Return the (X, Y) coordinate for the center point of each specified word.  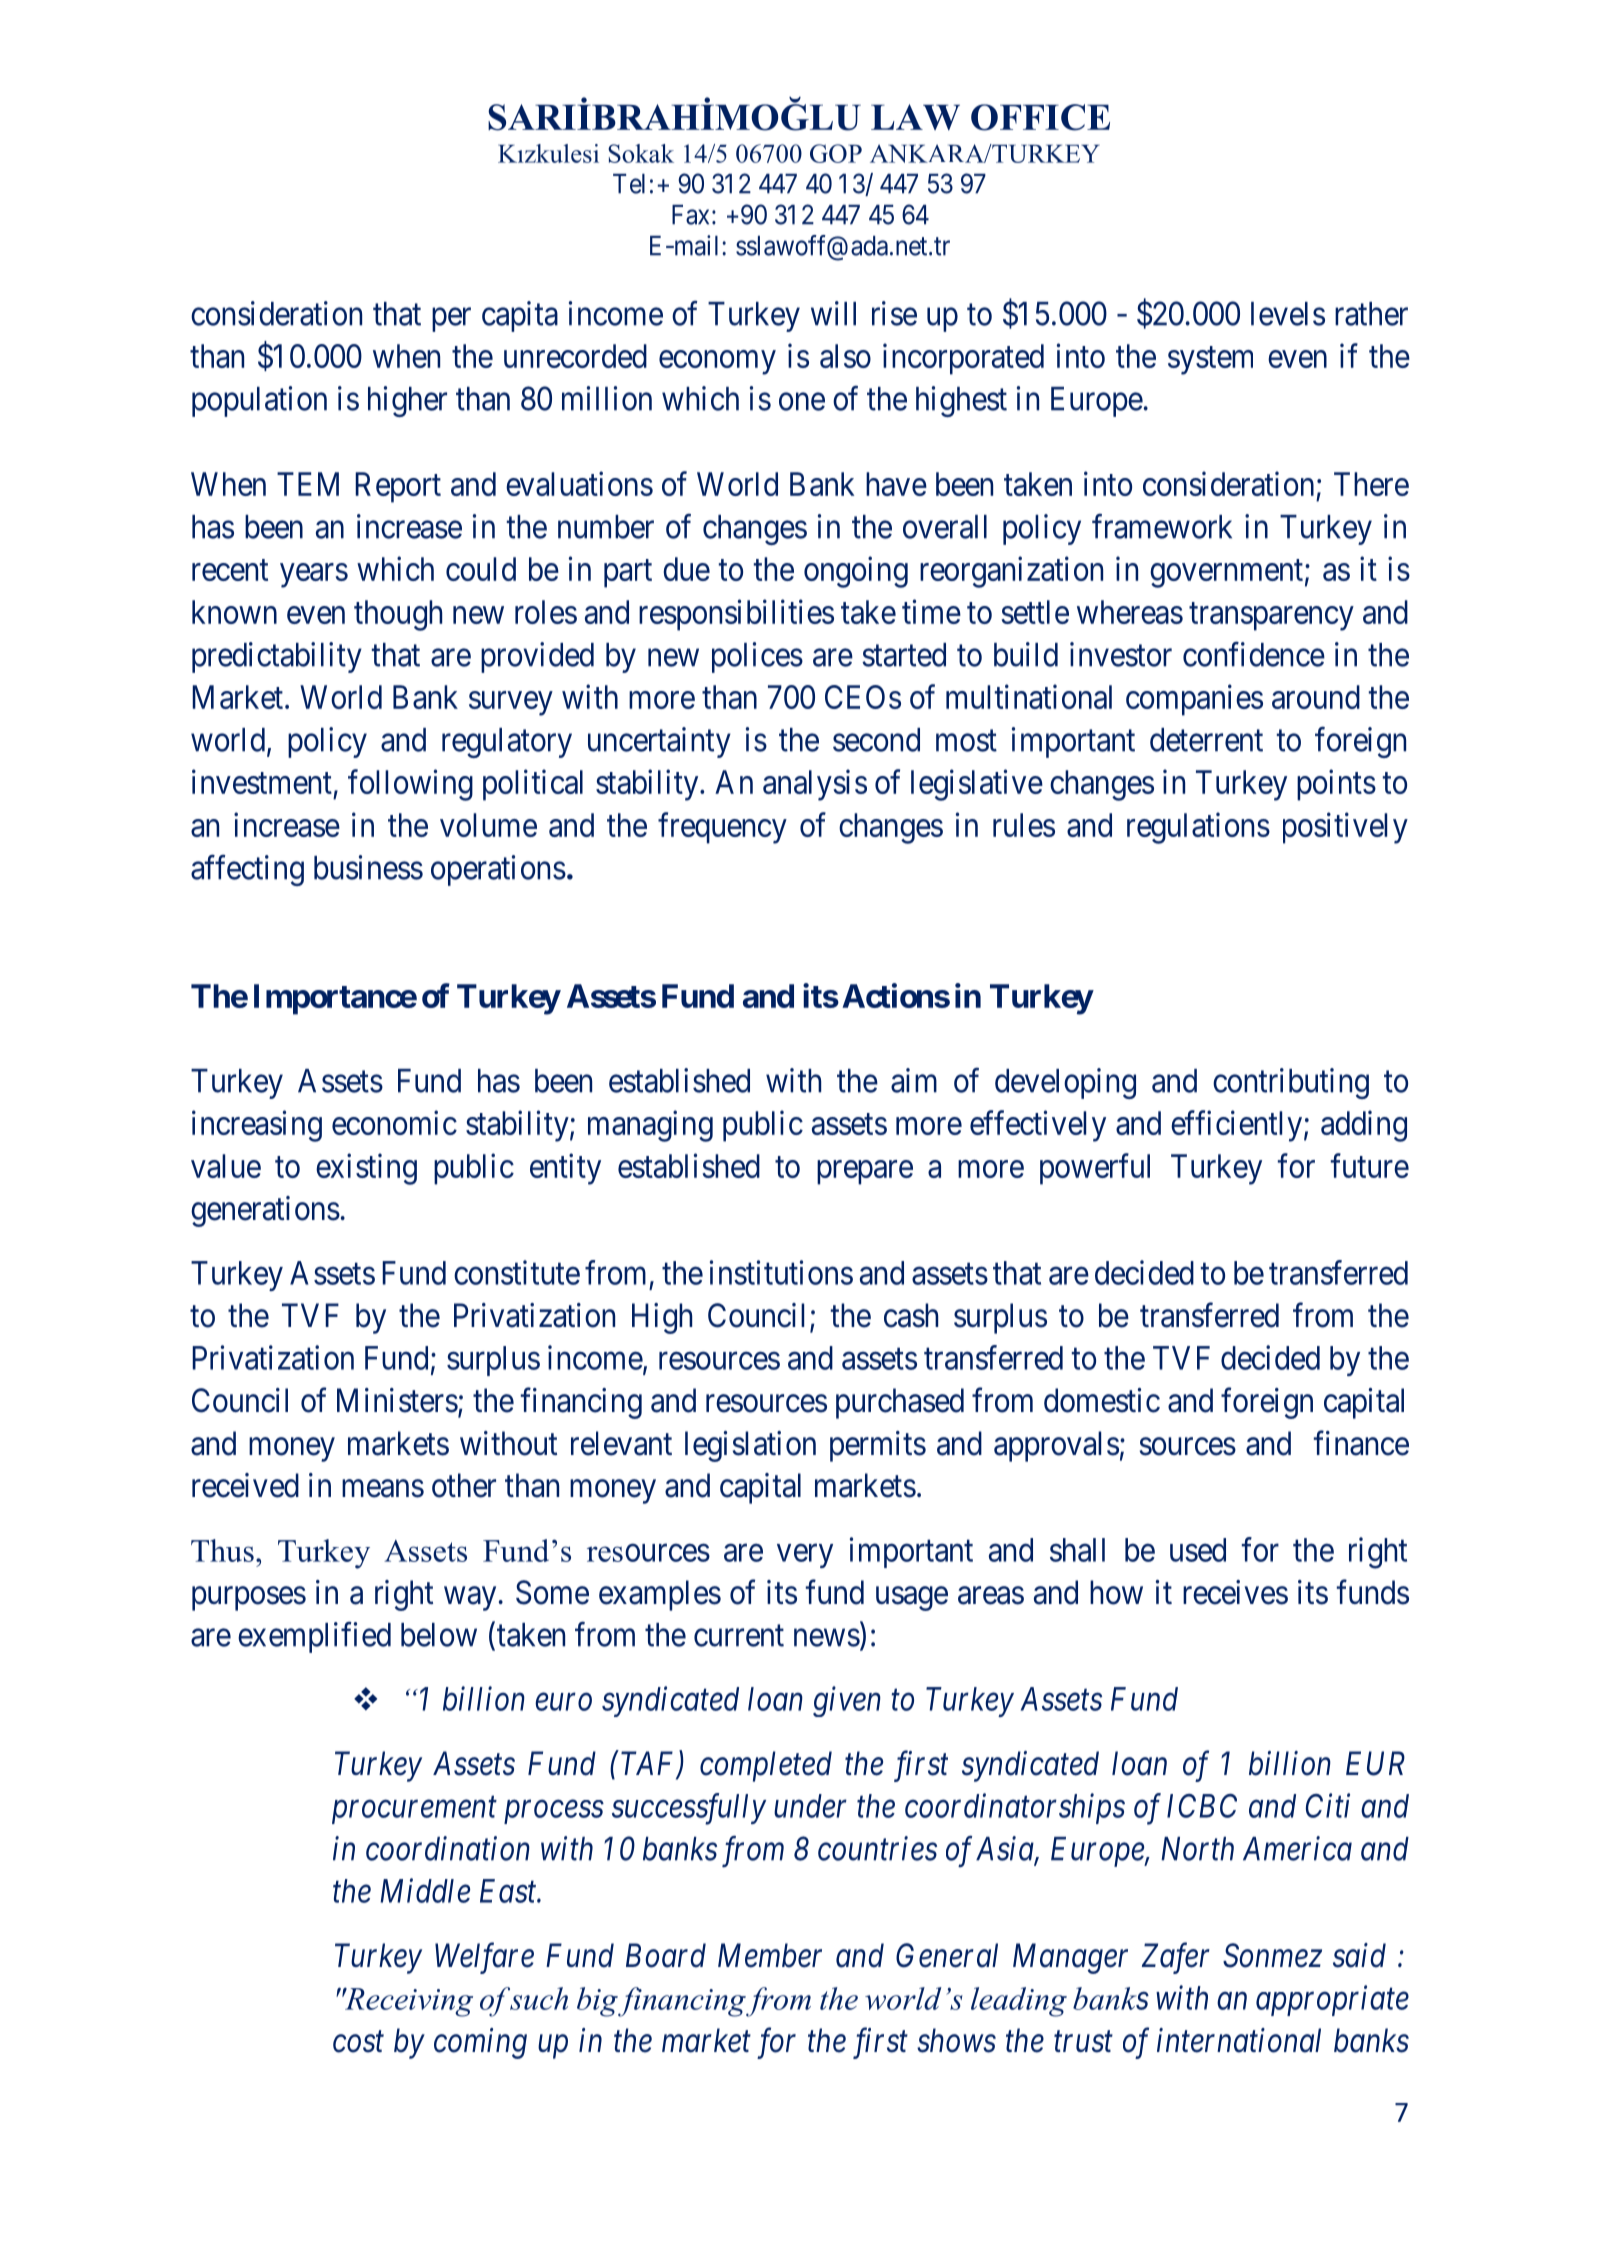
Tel (629, 184)
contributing (1291, 1083)
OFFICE (1040, 117)
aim (914, 1080)
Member (770, 1955)
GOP (836, 153)
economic (394, 1122)
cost (358, 2042)
